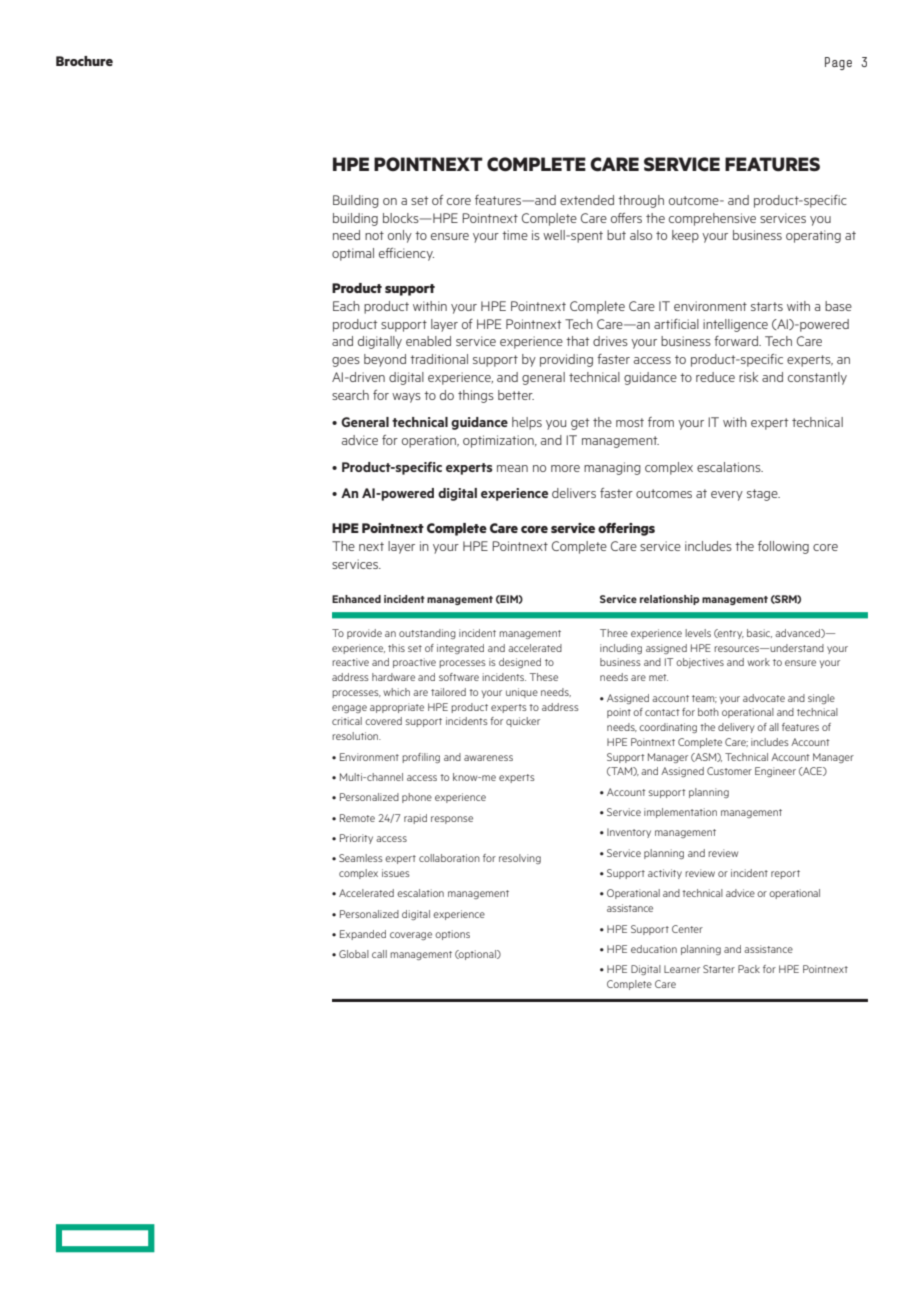  I want to click on quicker, so click(523, 722).
